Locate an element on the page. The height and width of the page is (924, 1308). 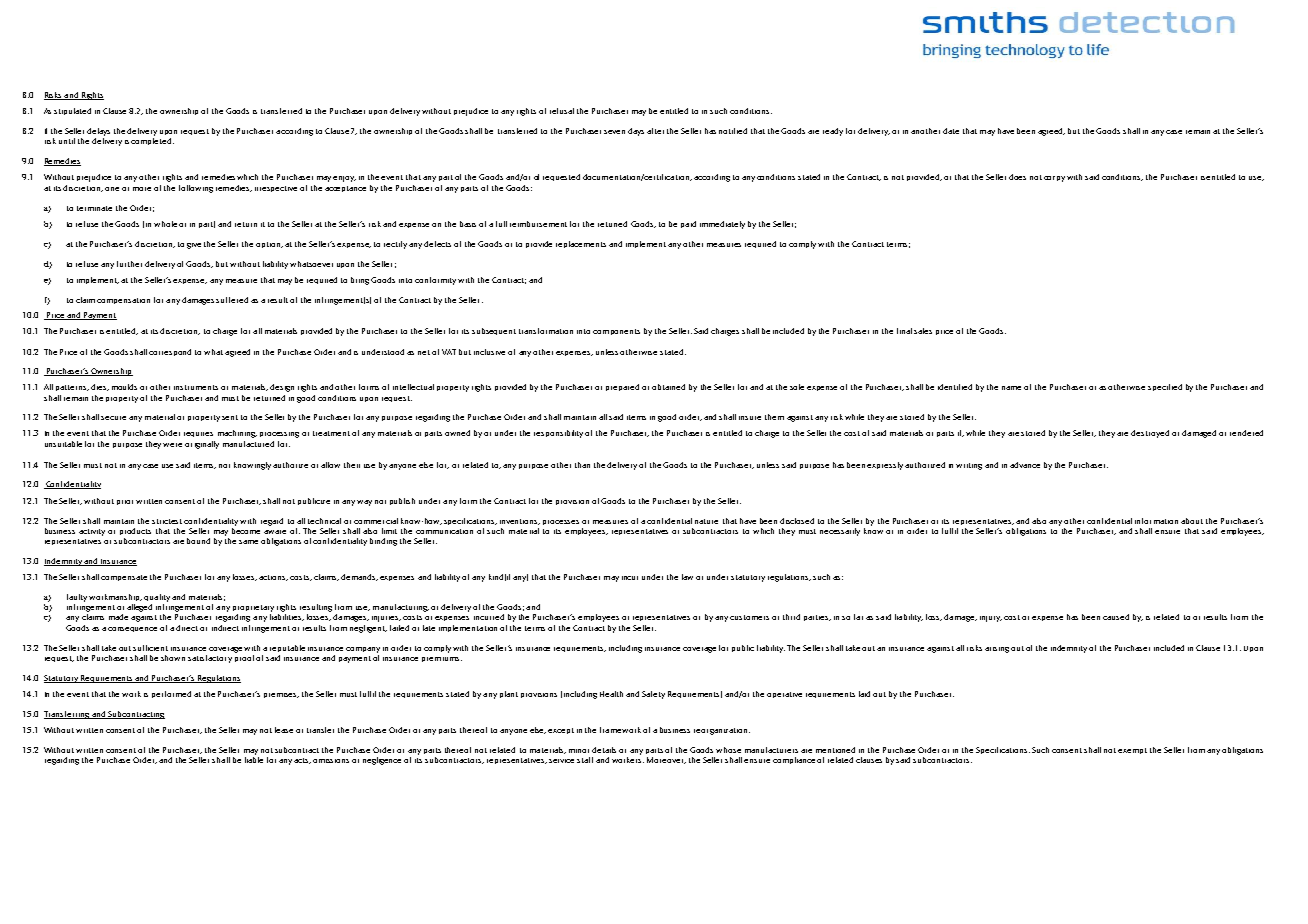
liable is located at coordinates (254, 760).
